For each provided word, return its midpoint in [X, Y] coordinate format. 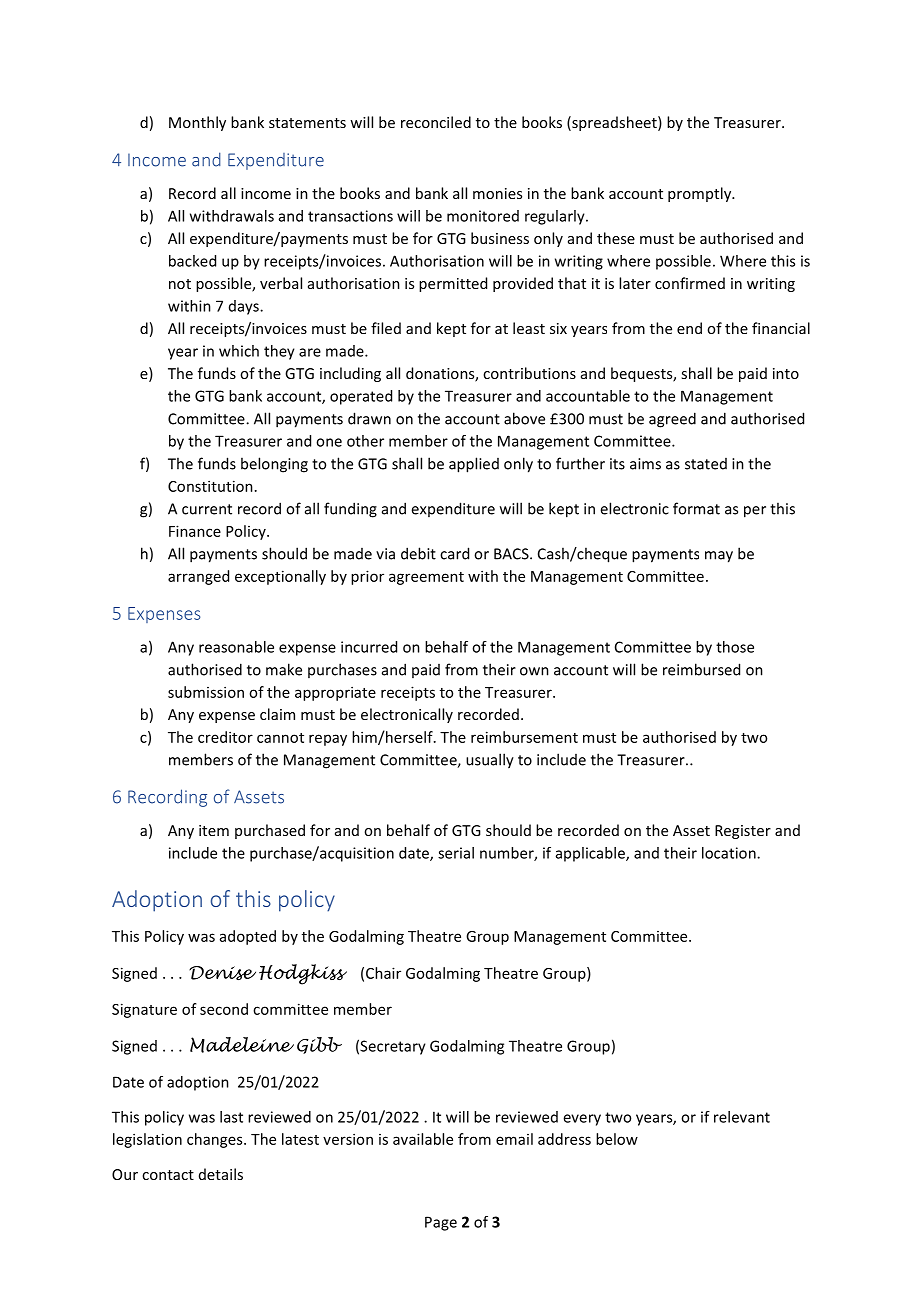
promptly [701, 194]
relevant [742, 1117]
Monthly [197, 123]
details [221, 1174]
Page [441, 1223]
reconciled [436, 122]
